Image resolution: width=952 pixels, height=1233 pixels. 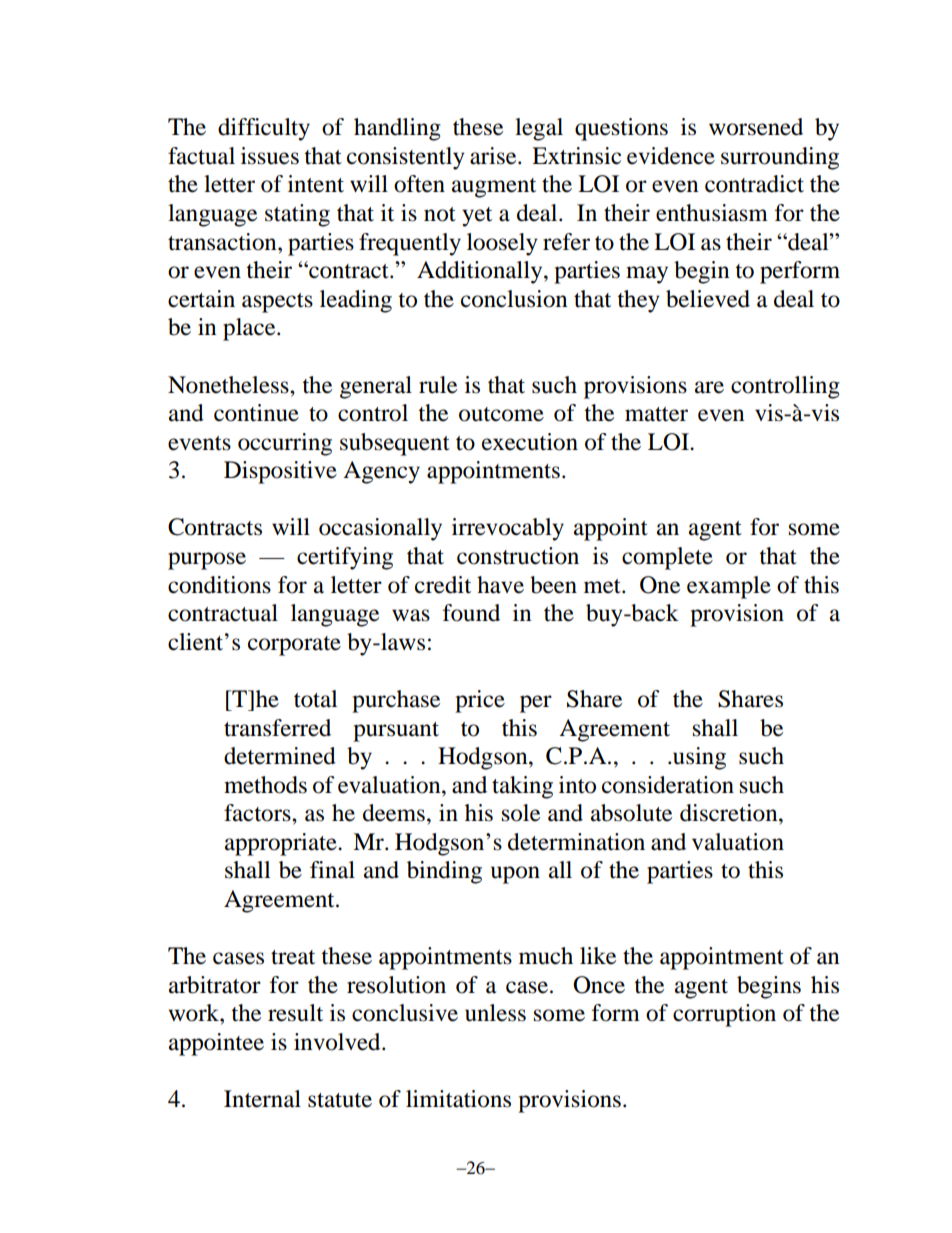 I want to click on issues, so click(x=270, y=156).
